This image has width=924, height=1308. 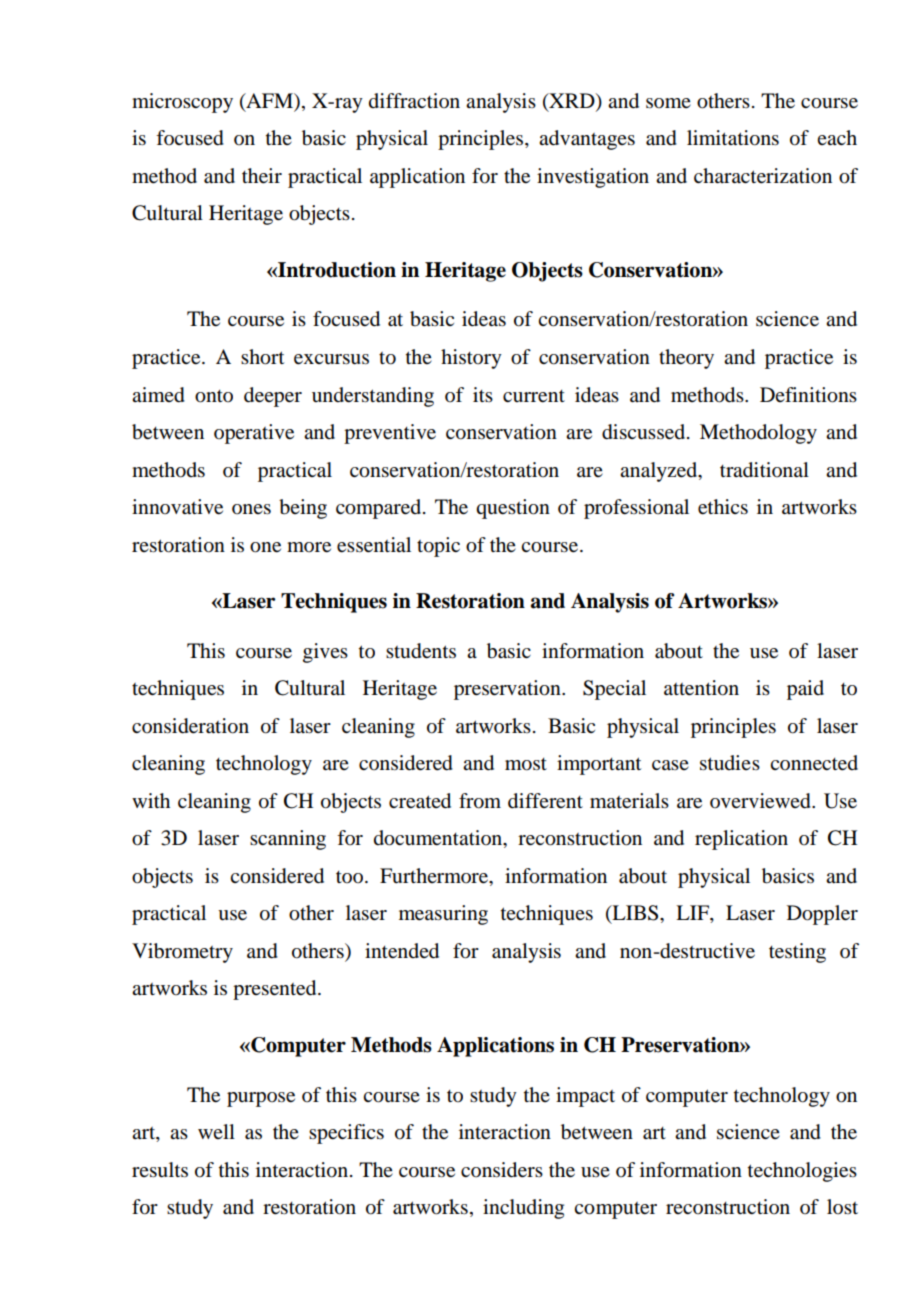 I want to click on limitations, so click(x=733, y=138).
